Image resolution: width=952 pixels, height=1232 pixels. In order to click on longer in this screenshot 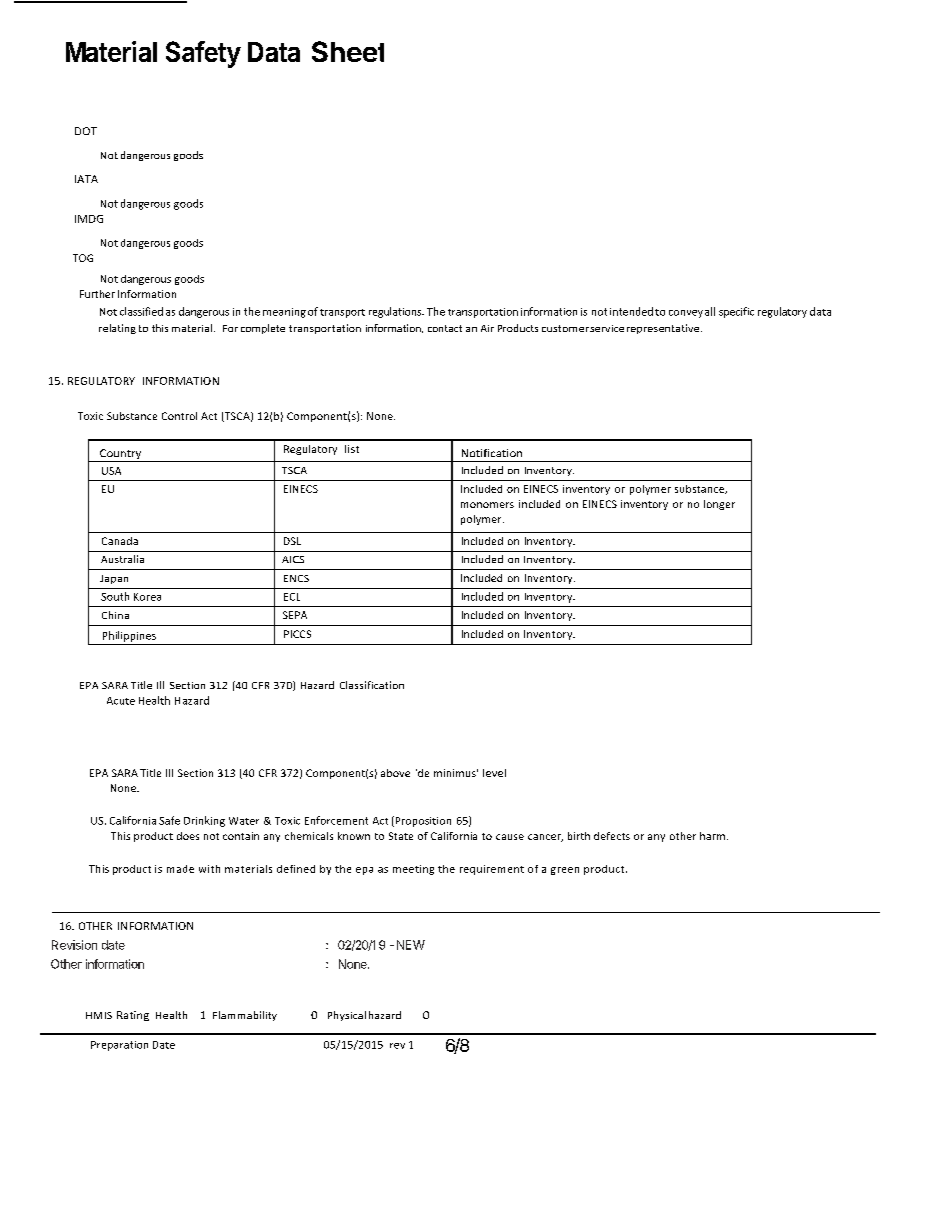, I will do `click(719, 505)`.
